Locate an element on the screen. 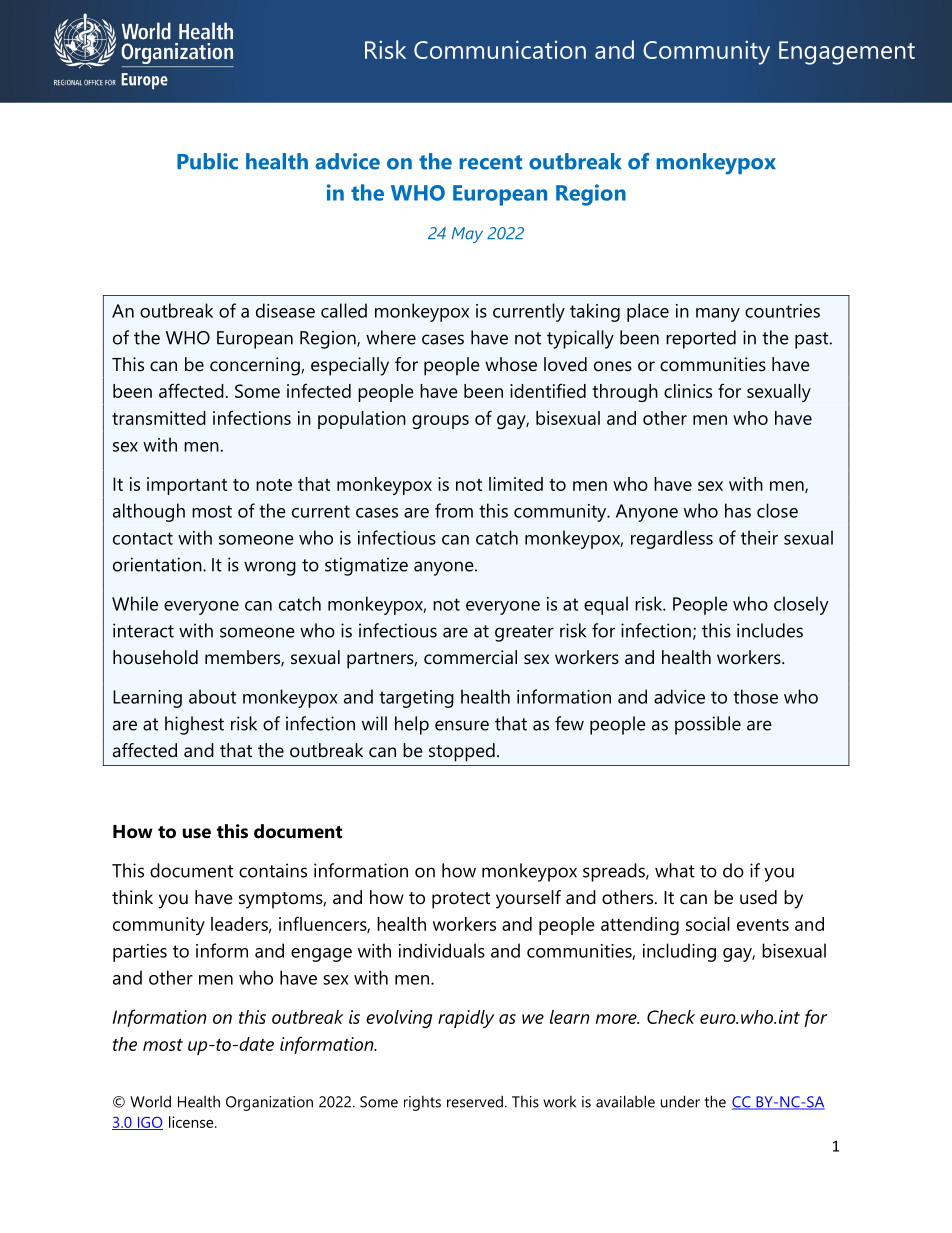 The height and width of the screenshot is (1233, 952). important is located at coordinates (187, 486).
